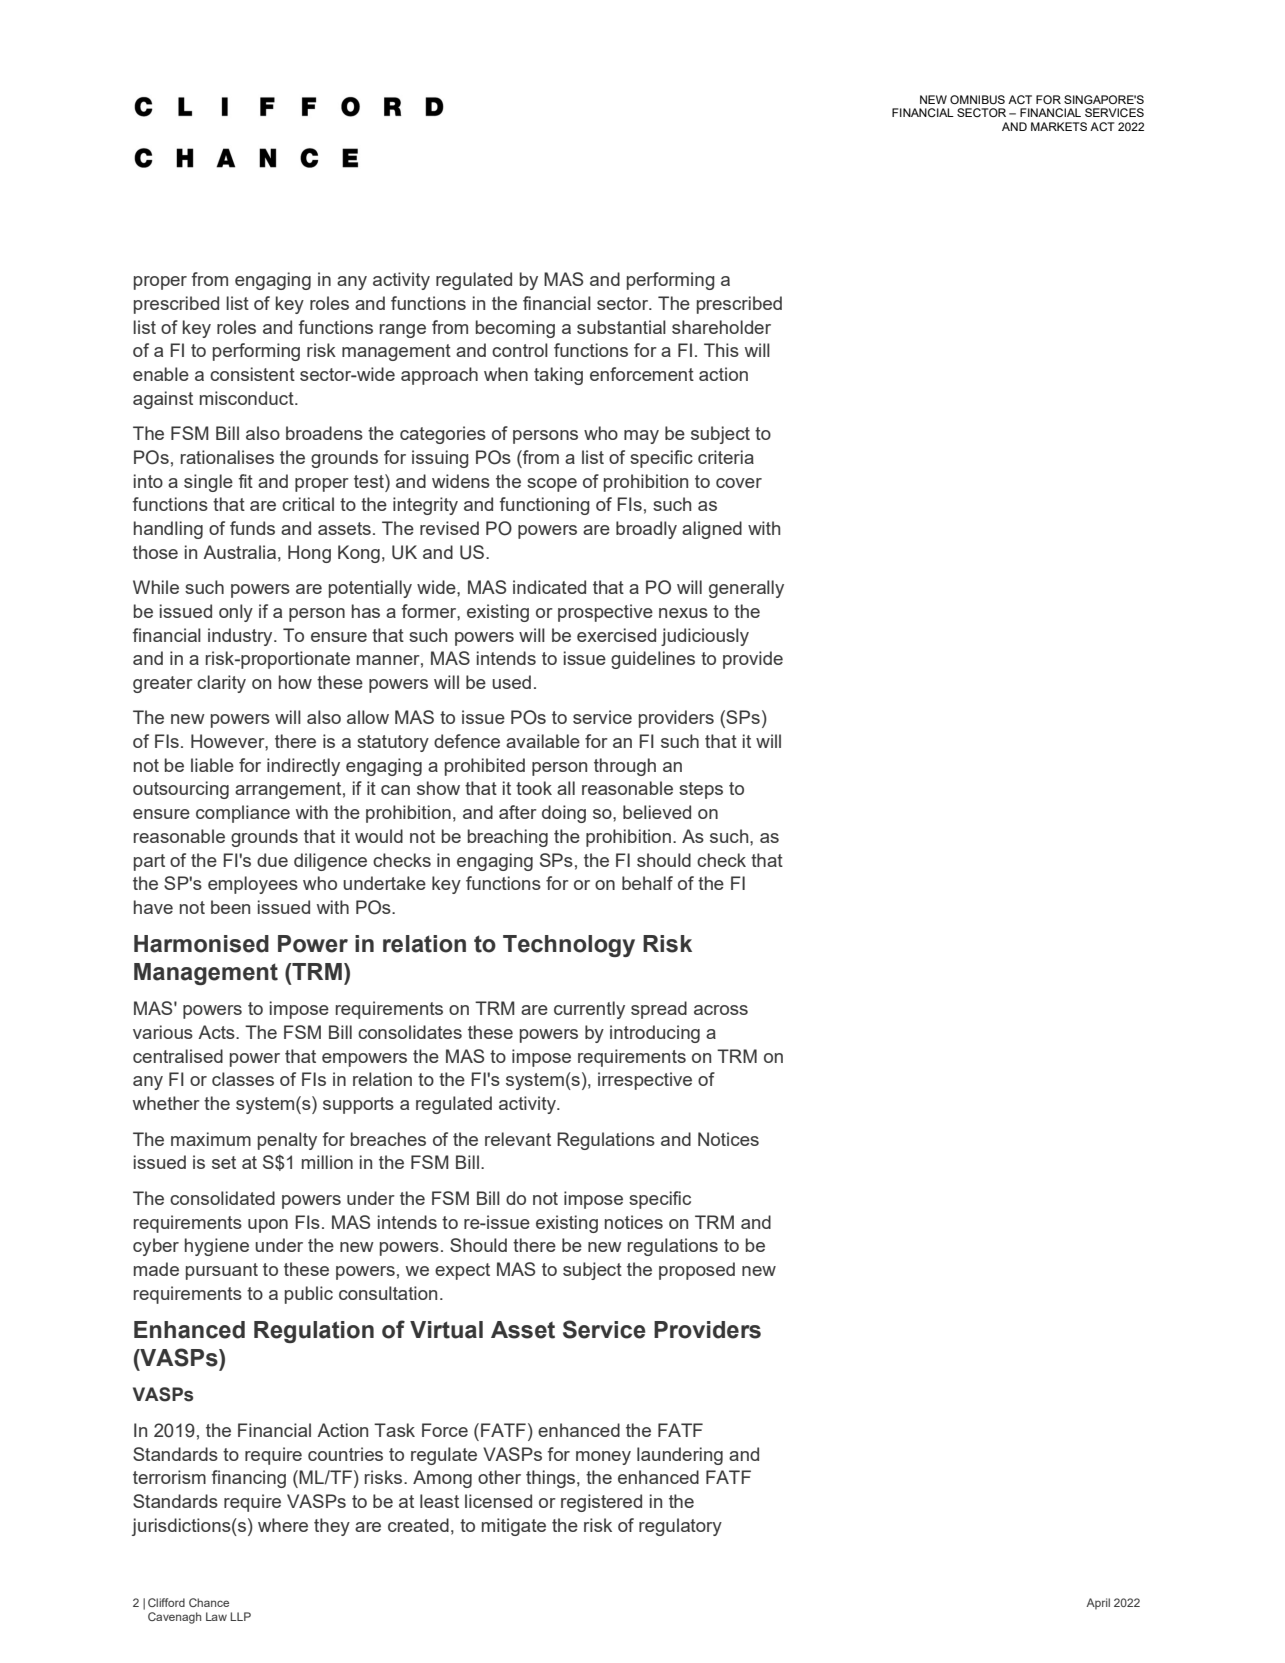 Image resolution: width=1285 pixels, height=1663 pixels. Describe the element at coordinates (240, 1616) in the screenshot. I see `LLP` at that location.
